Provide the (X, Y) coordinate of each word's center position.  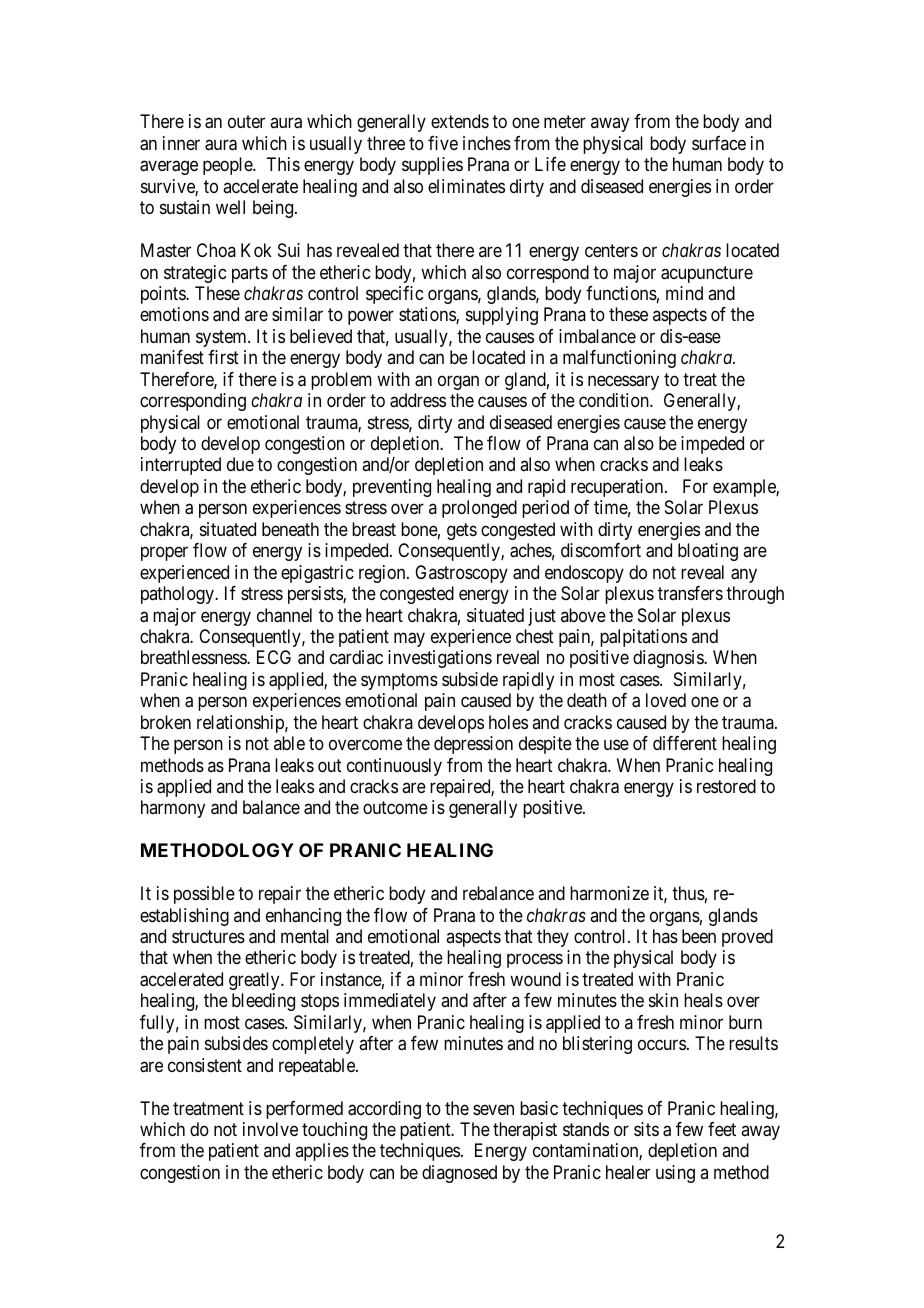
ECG (274, 657)
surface (719, 143)
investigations (440, 659)
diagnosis (669, 659)
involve (270, 1129)
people (228, 166)
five (443, 143)
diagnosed (459, 1174)
